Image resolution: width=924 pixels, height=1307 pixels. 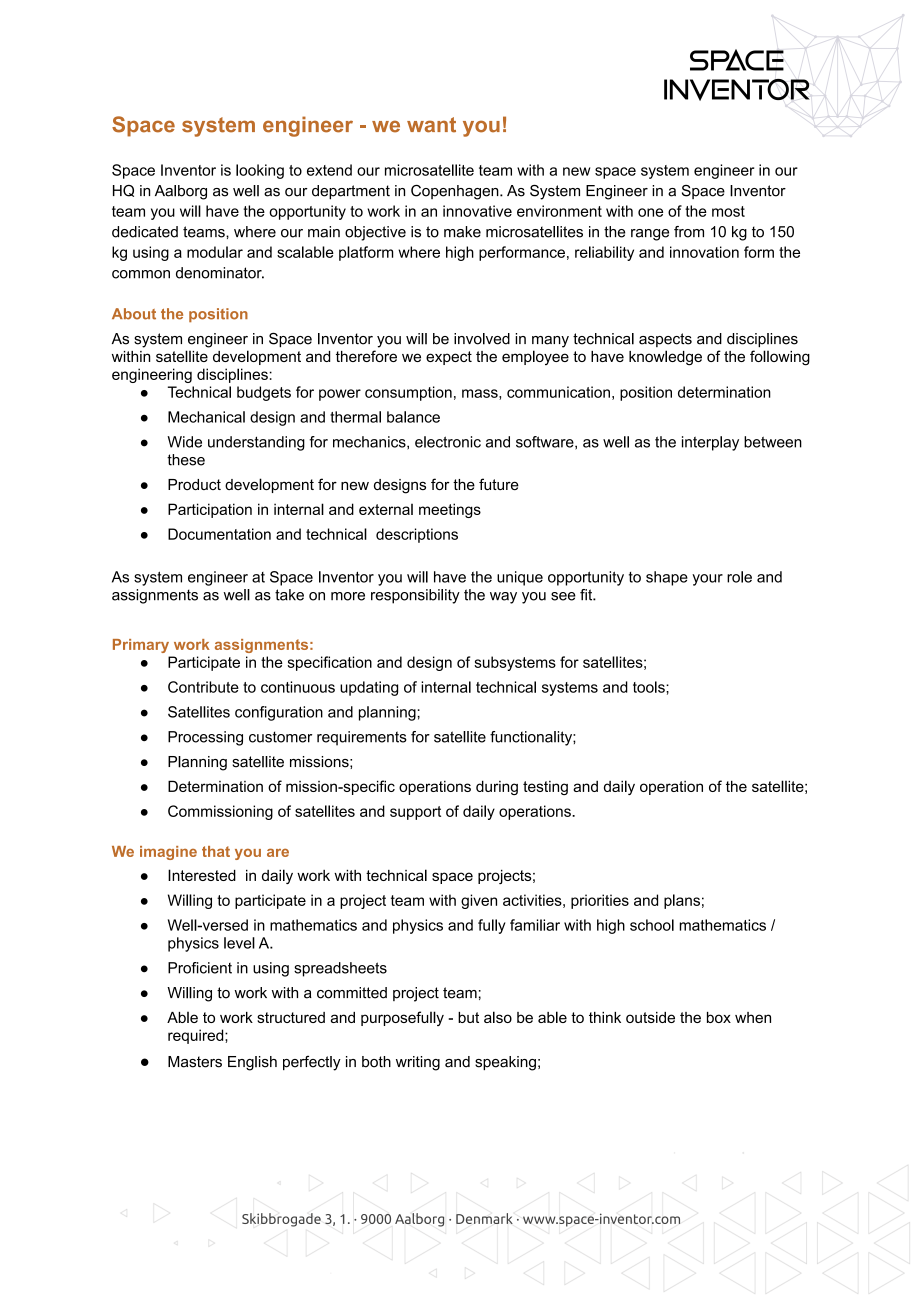 I want to click on Masters, so click(x=195, y=1062).
